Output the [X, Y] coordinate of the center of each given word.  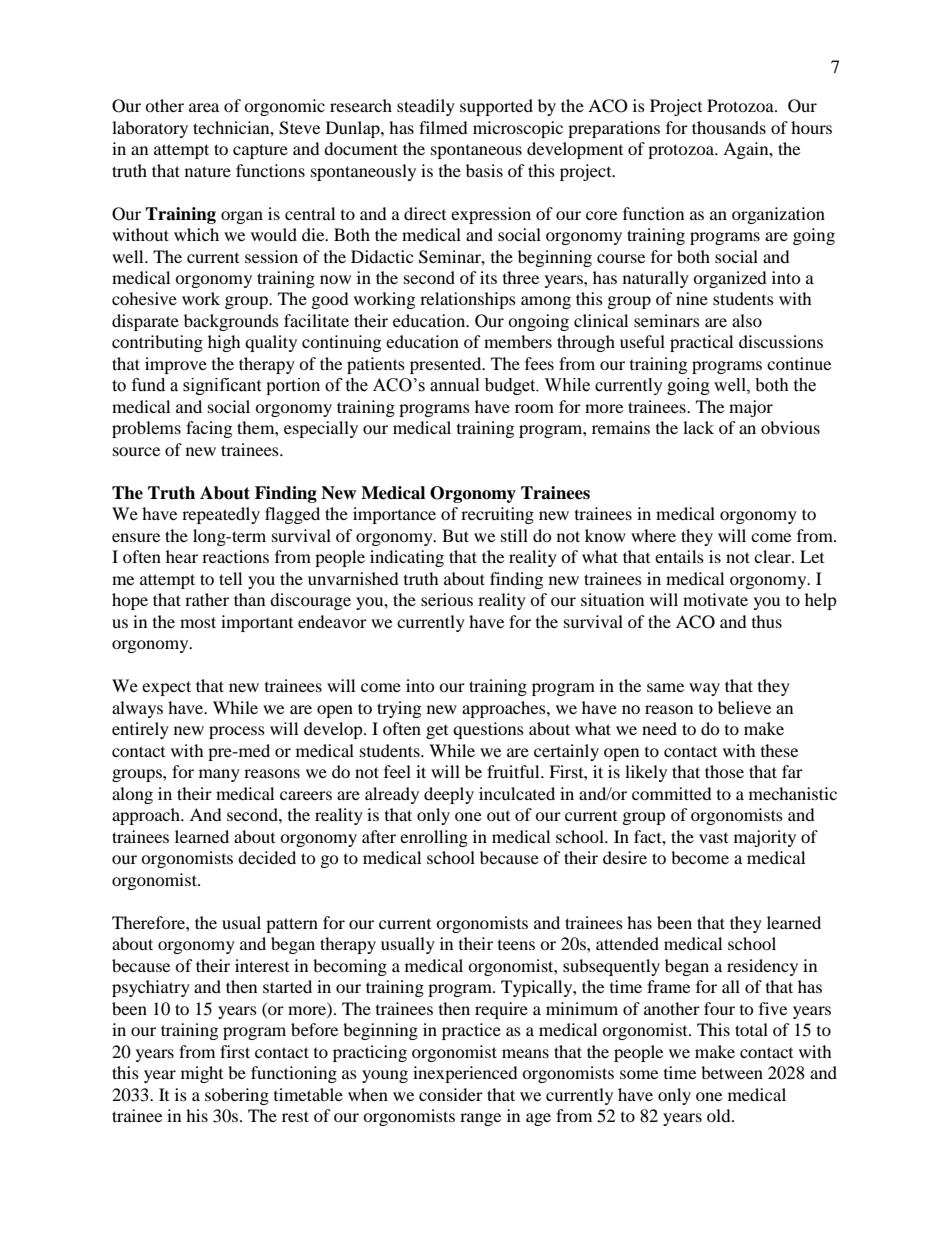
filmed [443, 127]
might [202, 1074]
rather [207, 599]
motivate [715, 599]
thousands [729, 127]
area [204, 107]
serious [447, 599]
